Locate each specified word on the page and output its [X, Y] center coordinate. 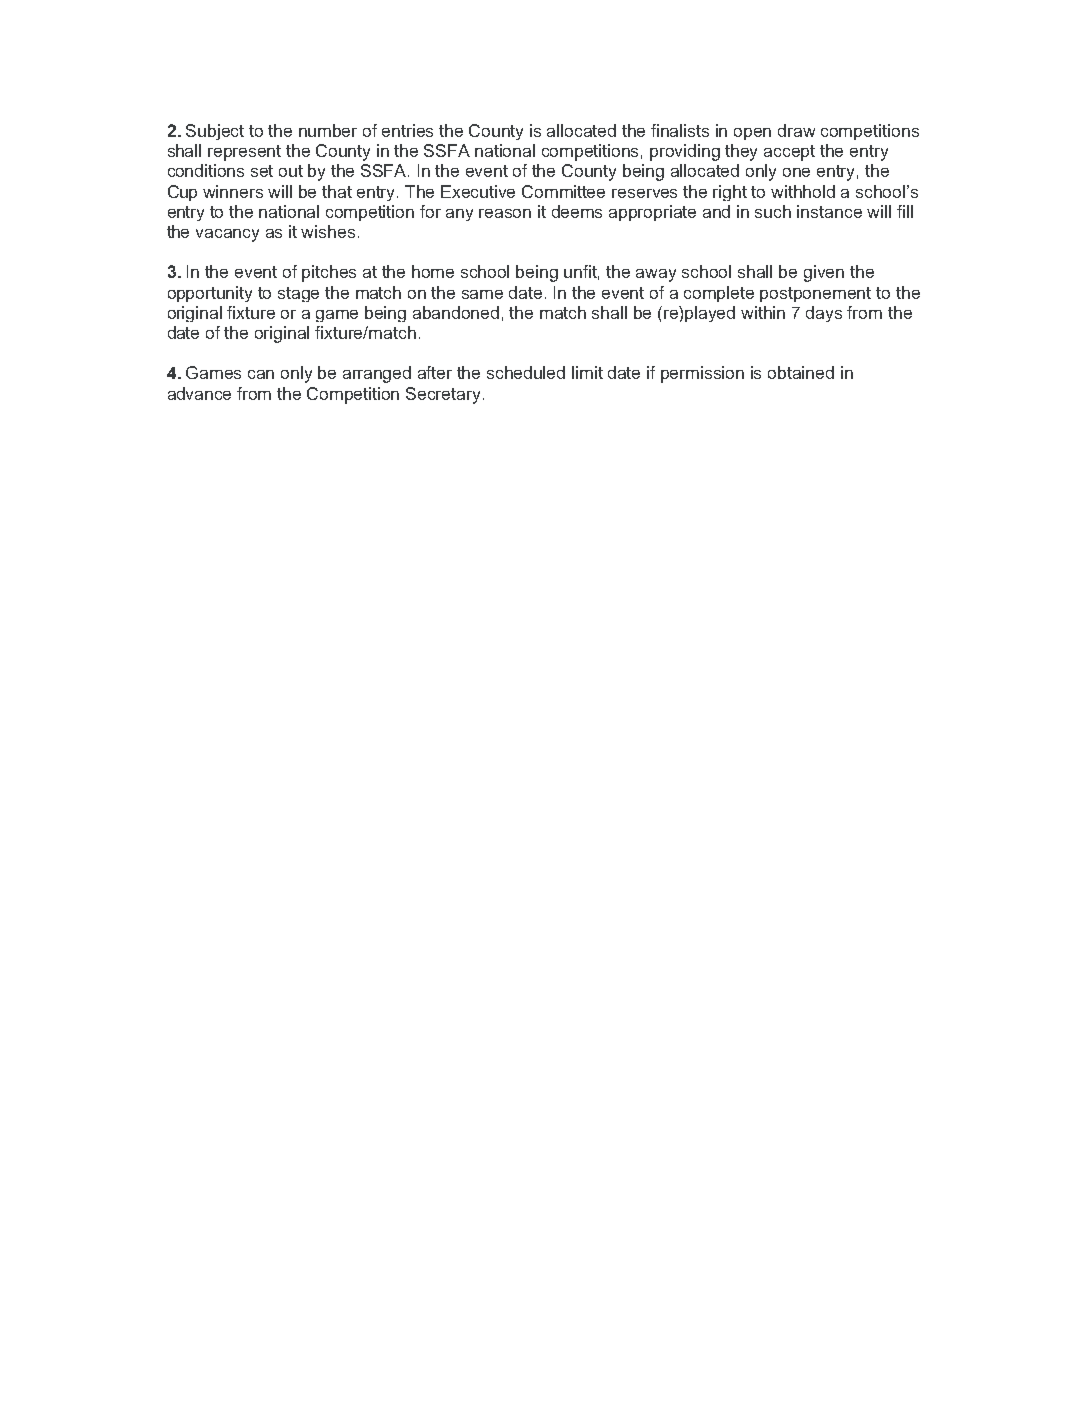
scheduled [526, 372]
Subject [215, 132]
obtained [801, 372]
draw [796, 130]
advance [199, 393]
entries [407, 130]
